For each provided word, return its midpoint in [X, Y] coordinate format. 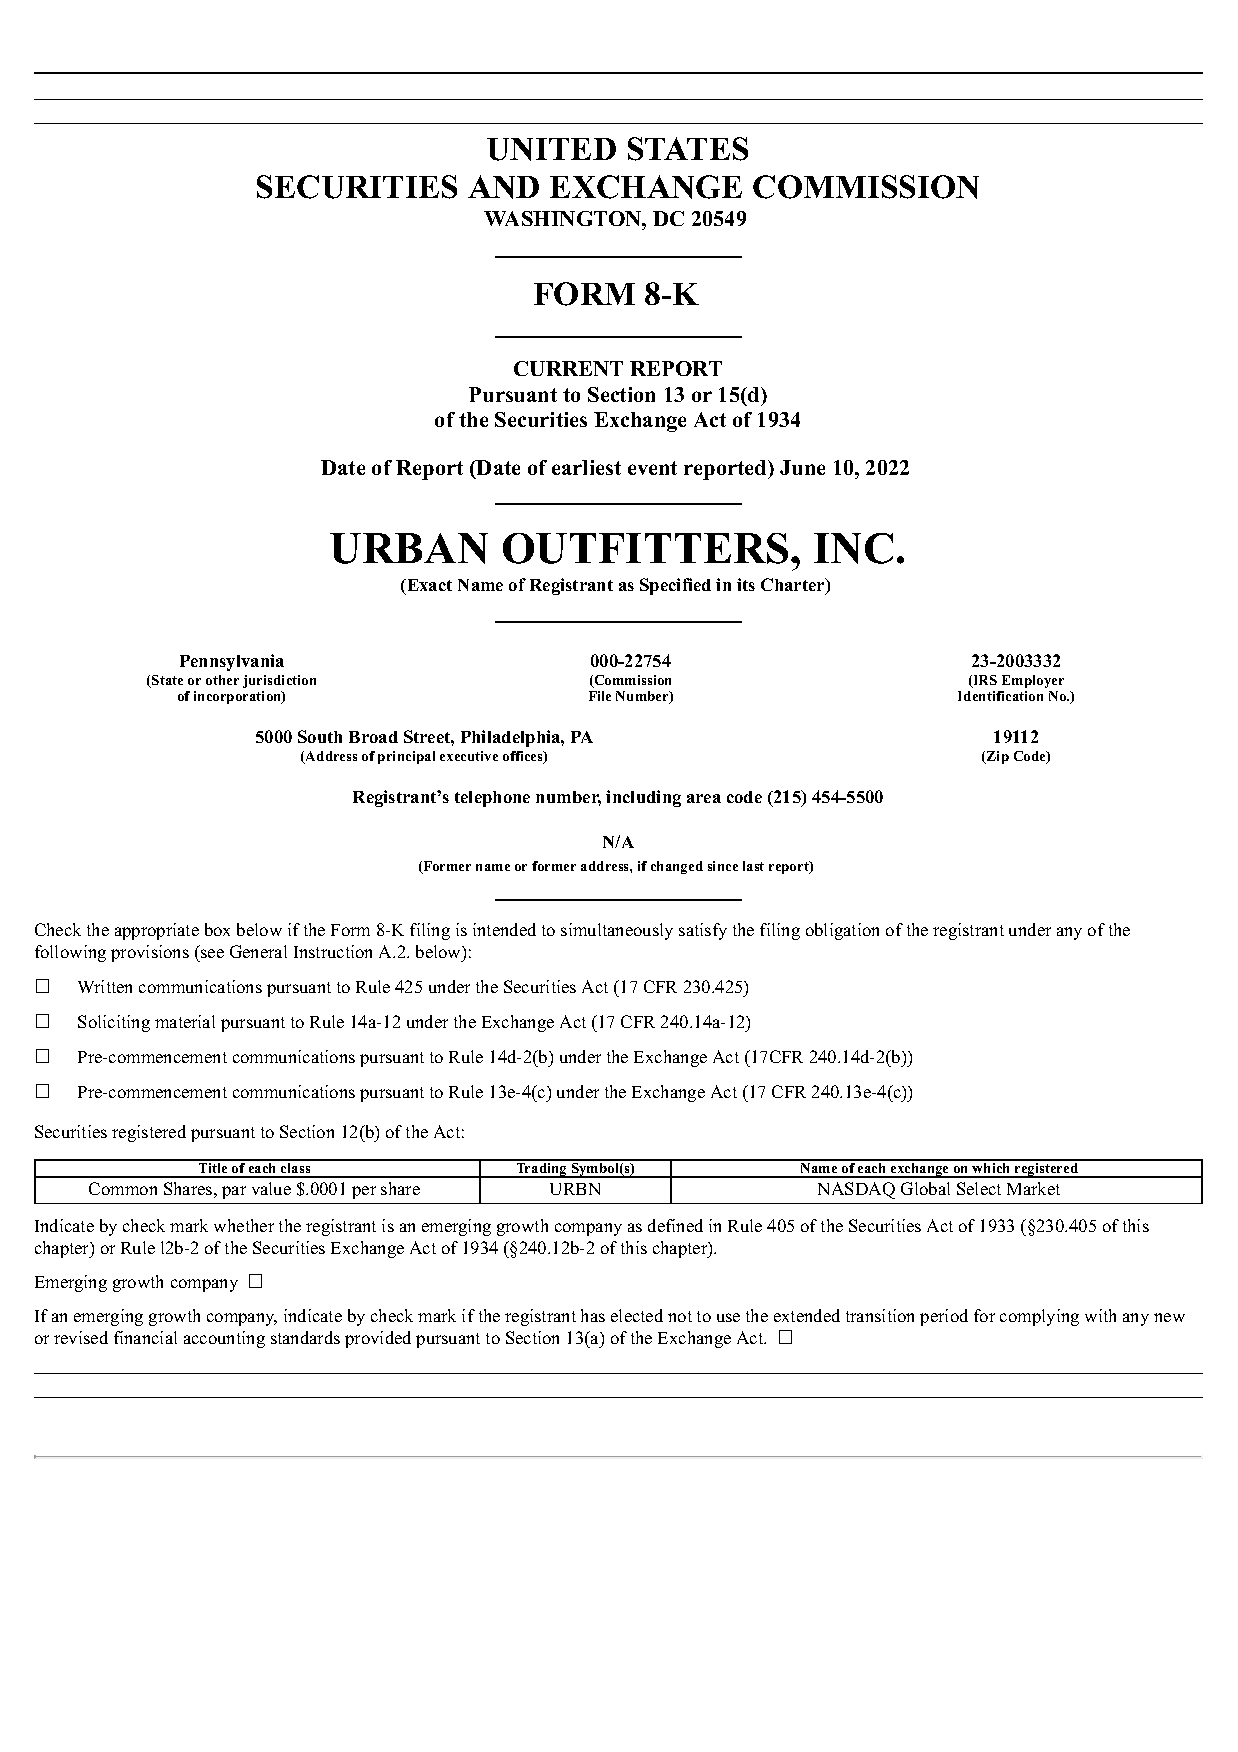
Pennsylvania [232, 662]
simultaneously [617, 931]
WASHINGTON [564, 218]
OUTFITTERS [645, 548]
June [802, 467]
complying [1039, 1317]
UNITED [551, 149]
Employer [1032, 683]
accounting [224, 1339]
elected [637, 1315]
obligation [842, 931]
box [217, 929]
